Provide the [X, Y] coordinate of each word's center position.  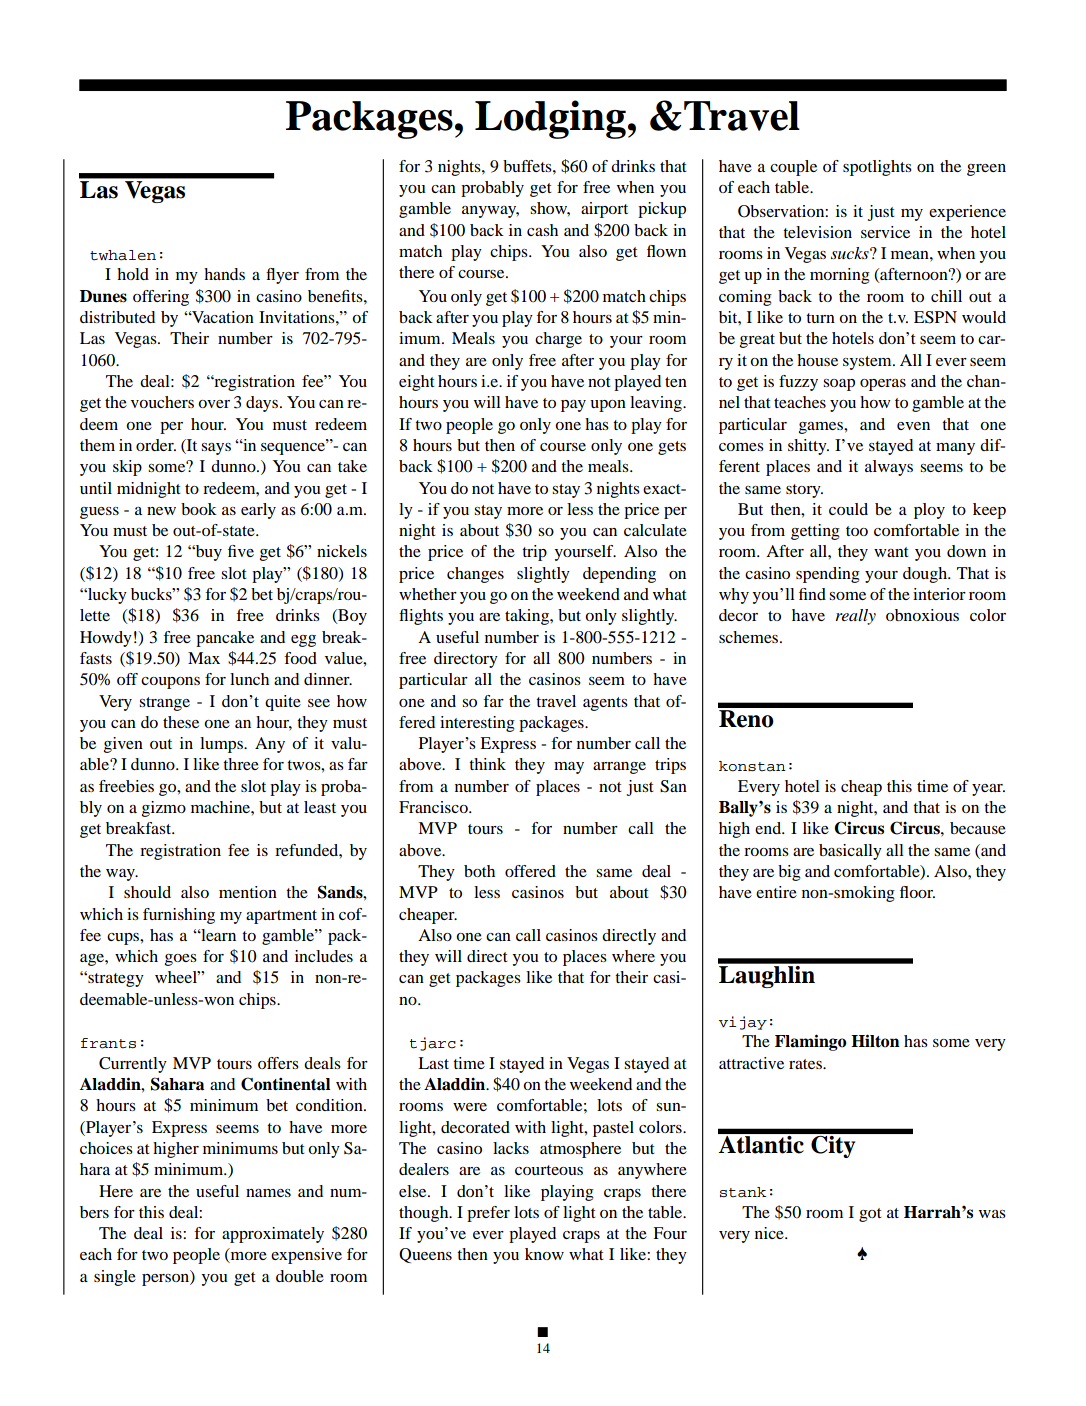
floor [917, 892]
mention [248, 892]
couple [793, 168]
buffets [528, 166]
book [199, 509]
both [479, 871]
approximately [273, 1235]
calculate [655, 530]
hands [224, 274]
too [857, 531]
